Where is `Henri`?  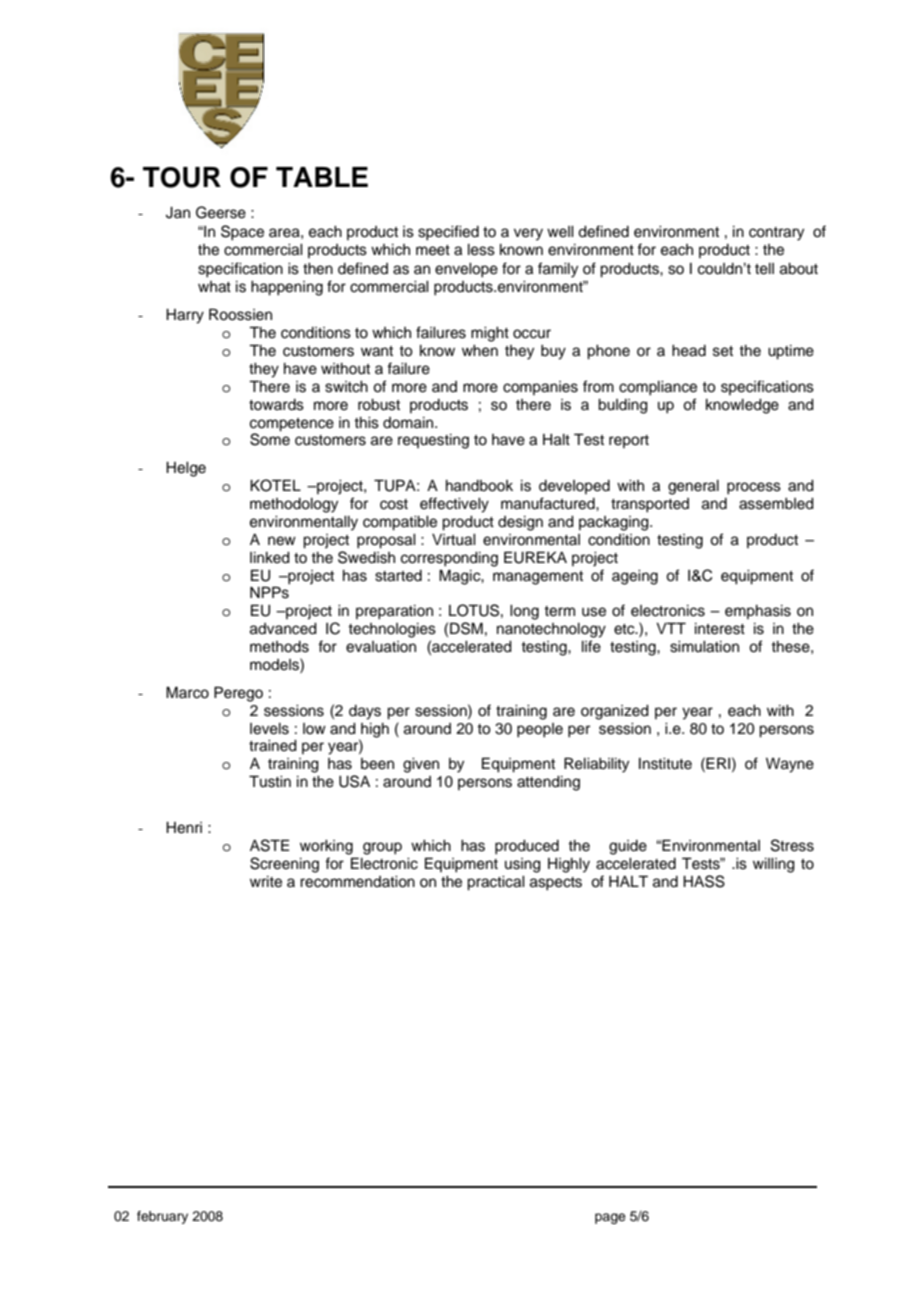
Henri is located at coordinates (184, 828).
